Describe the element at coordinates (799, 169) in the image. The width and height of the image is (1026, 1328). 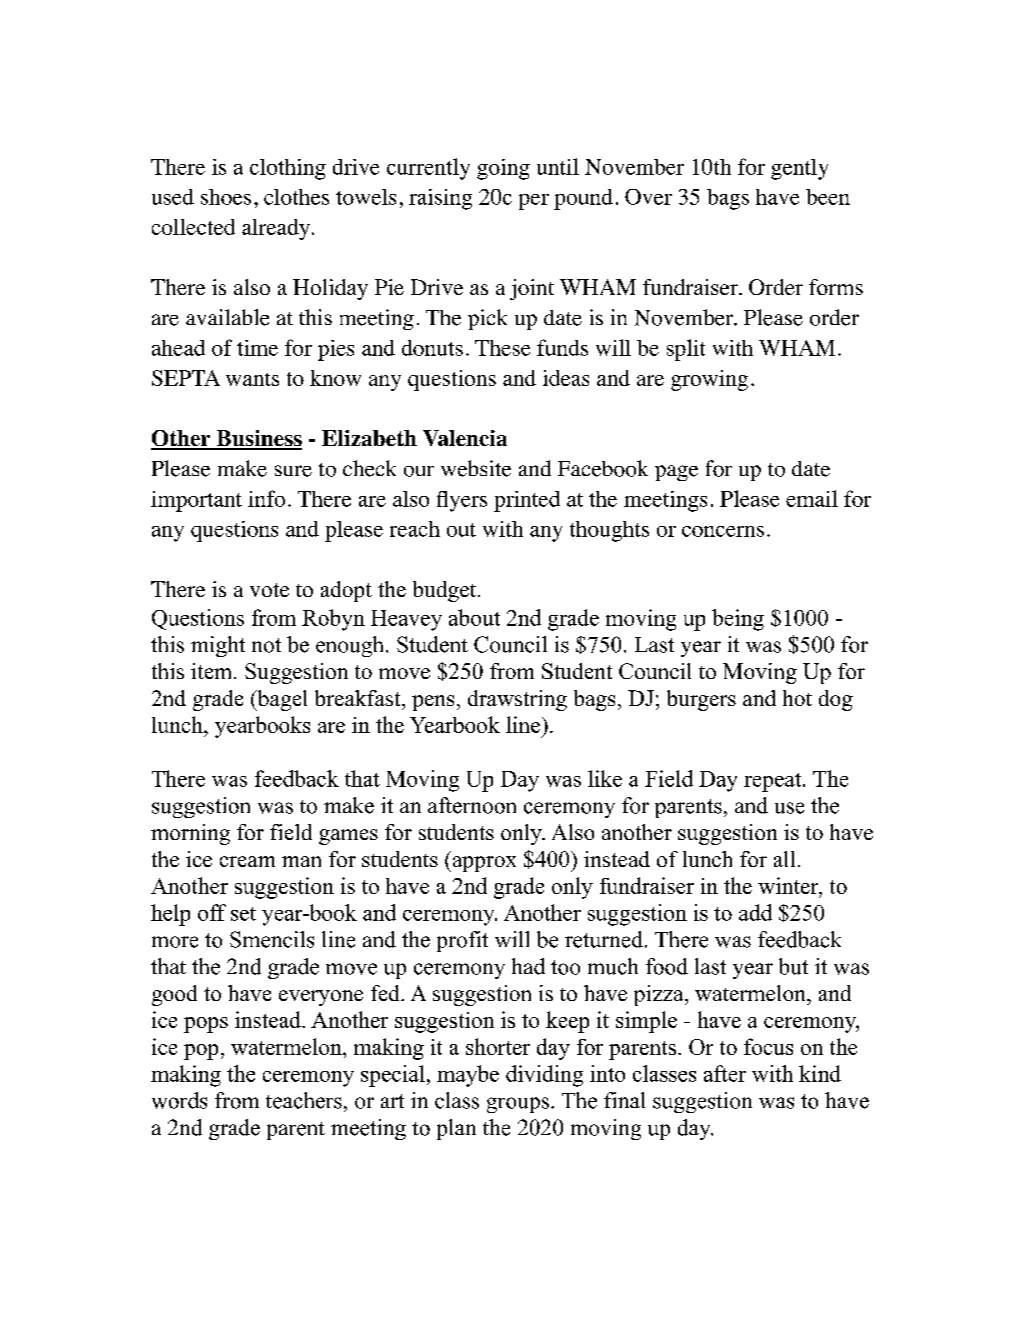
I see `gently` at that location.
